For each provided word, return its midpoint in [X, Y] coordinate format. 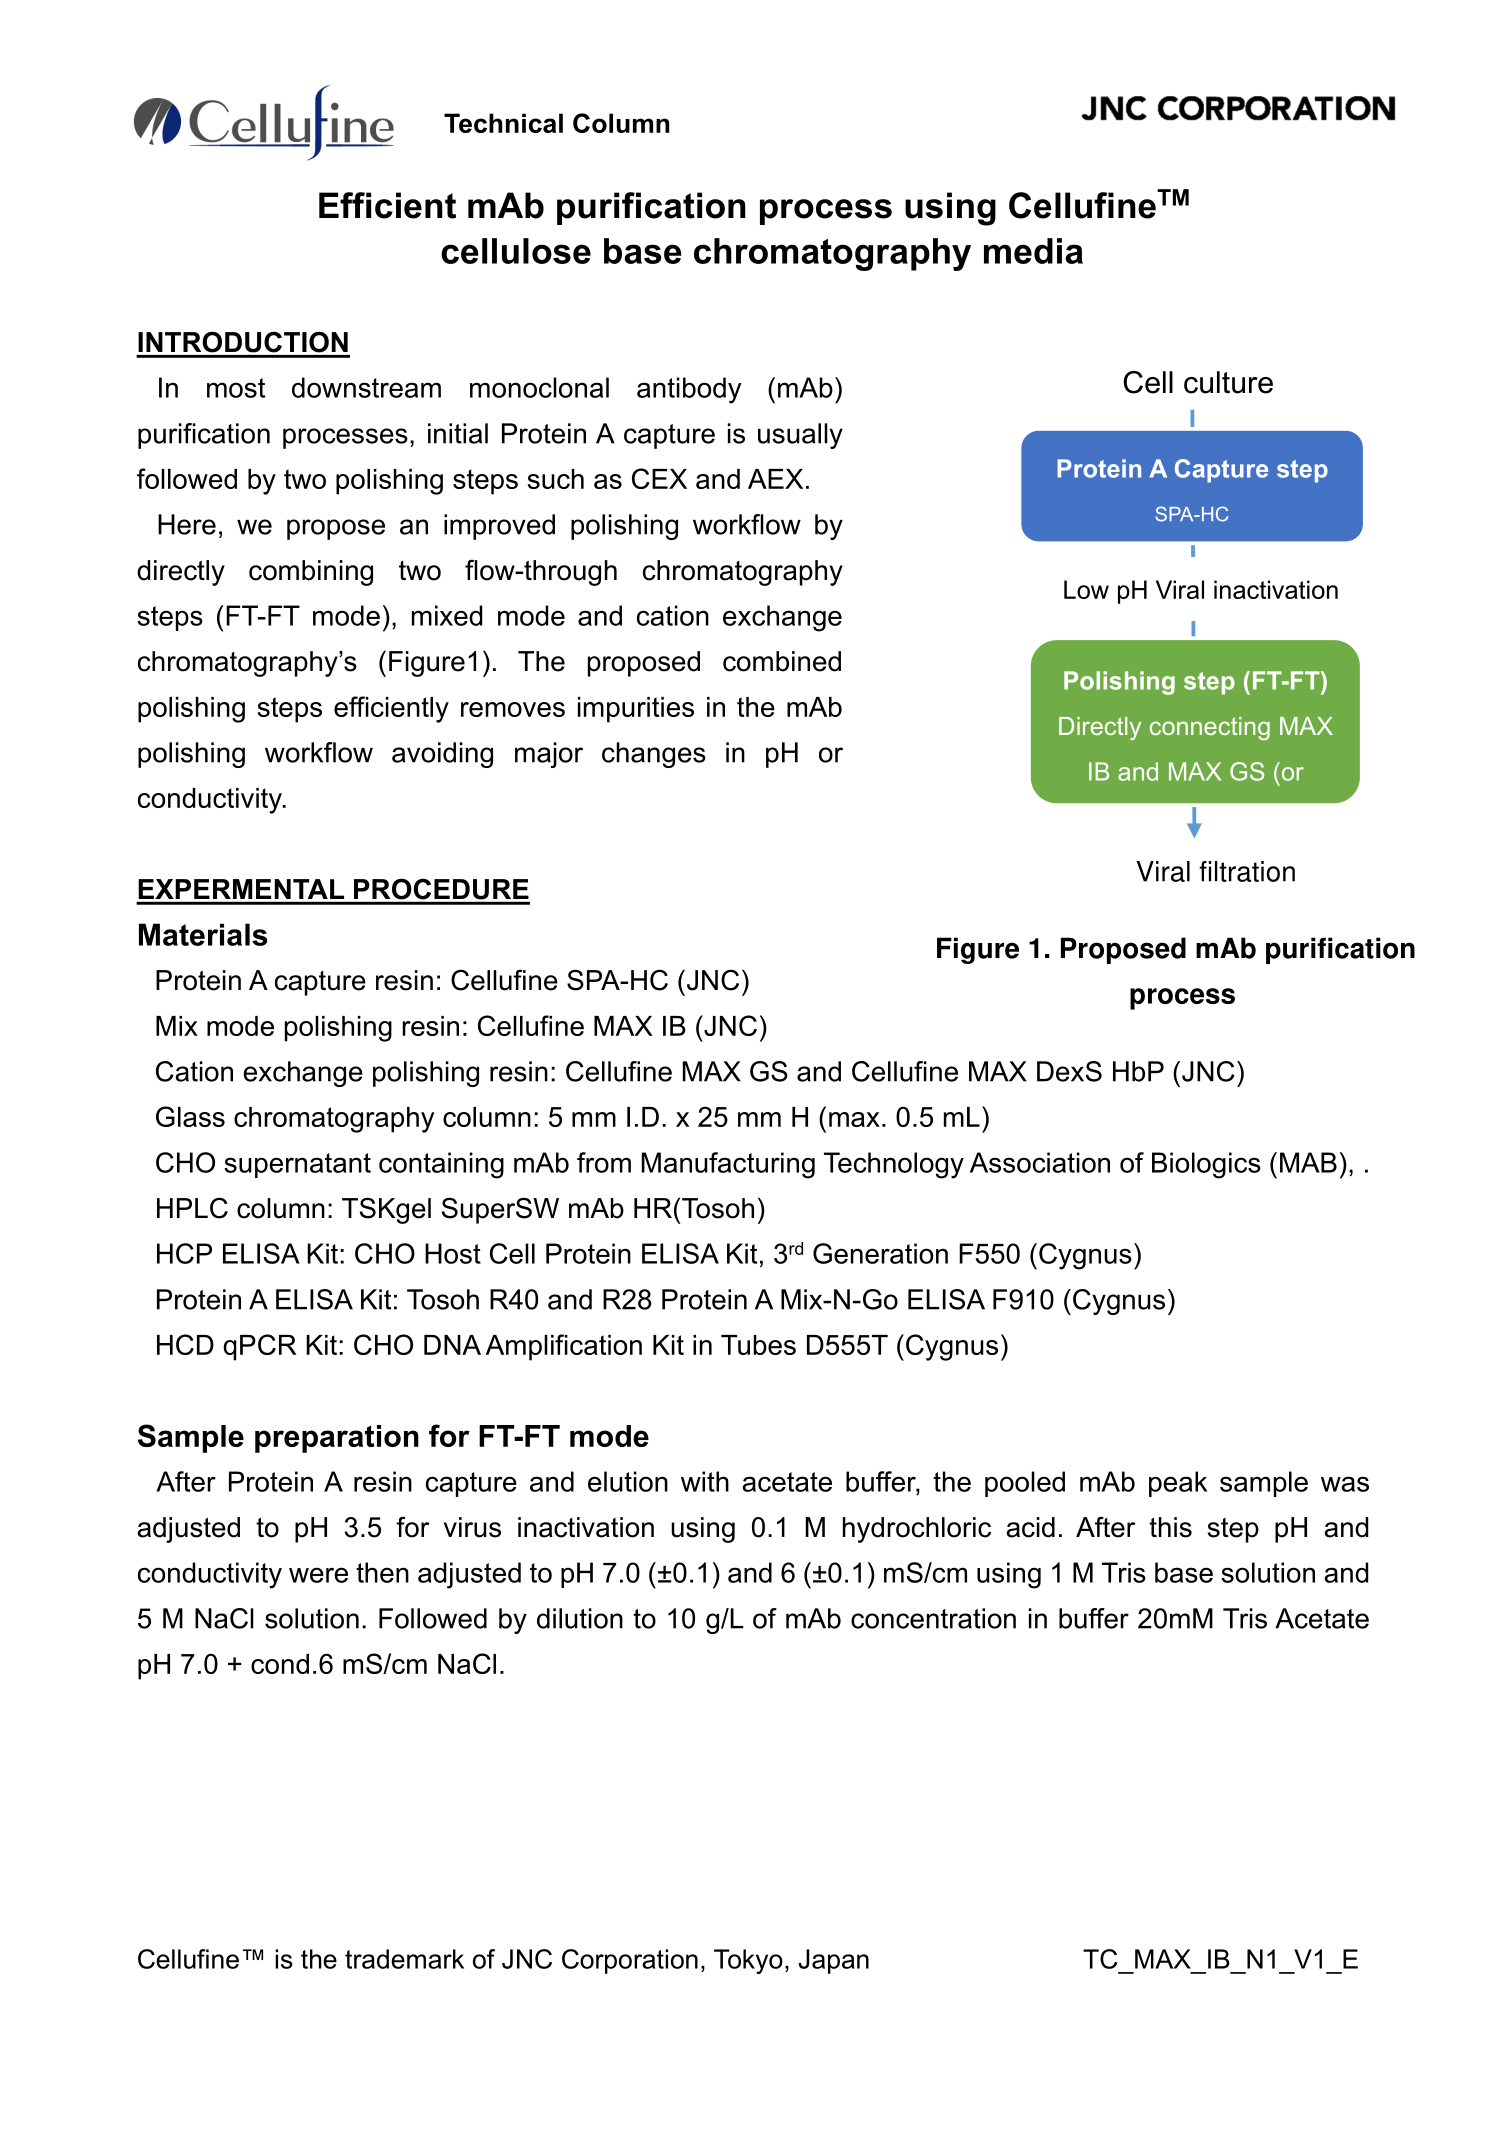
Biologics [1206, 1165]
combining [311, 573]
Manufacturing [728, 1165]
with [705, 1481]
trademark [404, 1959]
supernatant [297, 1165]
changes [654, 755]
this [1170, 1527]
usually [800, 436]
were [318, 1575]
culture [1228, 382]
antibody [689, 390]
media [1033, 251]
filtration [1247, 871]
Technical [503, 123]
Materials [203, 934]
